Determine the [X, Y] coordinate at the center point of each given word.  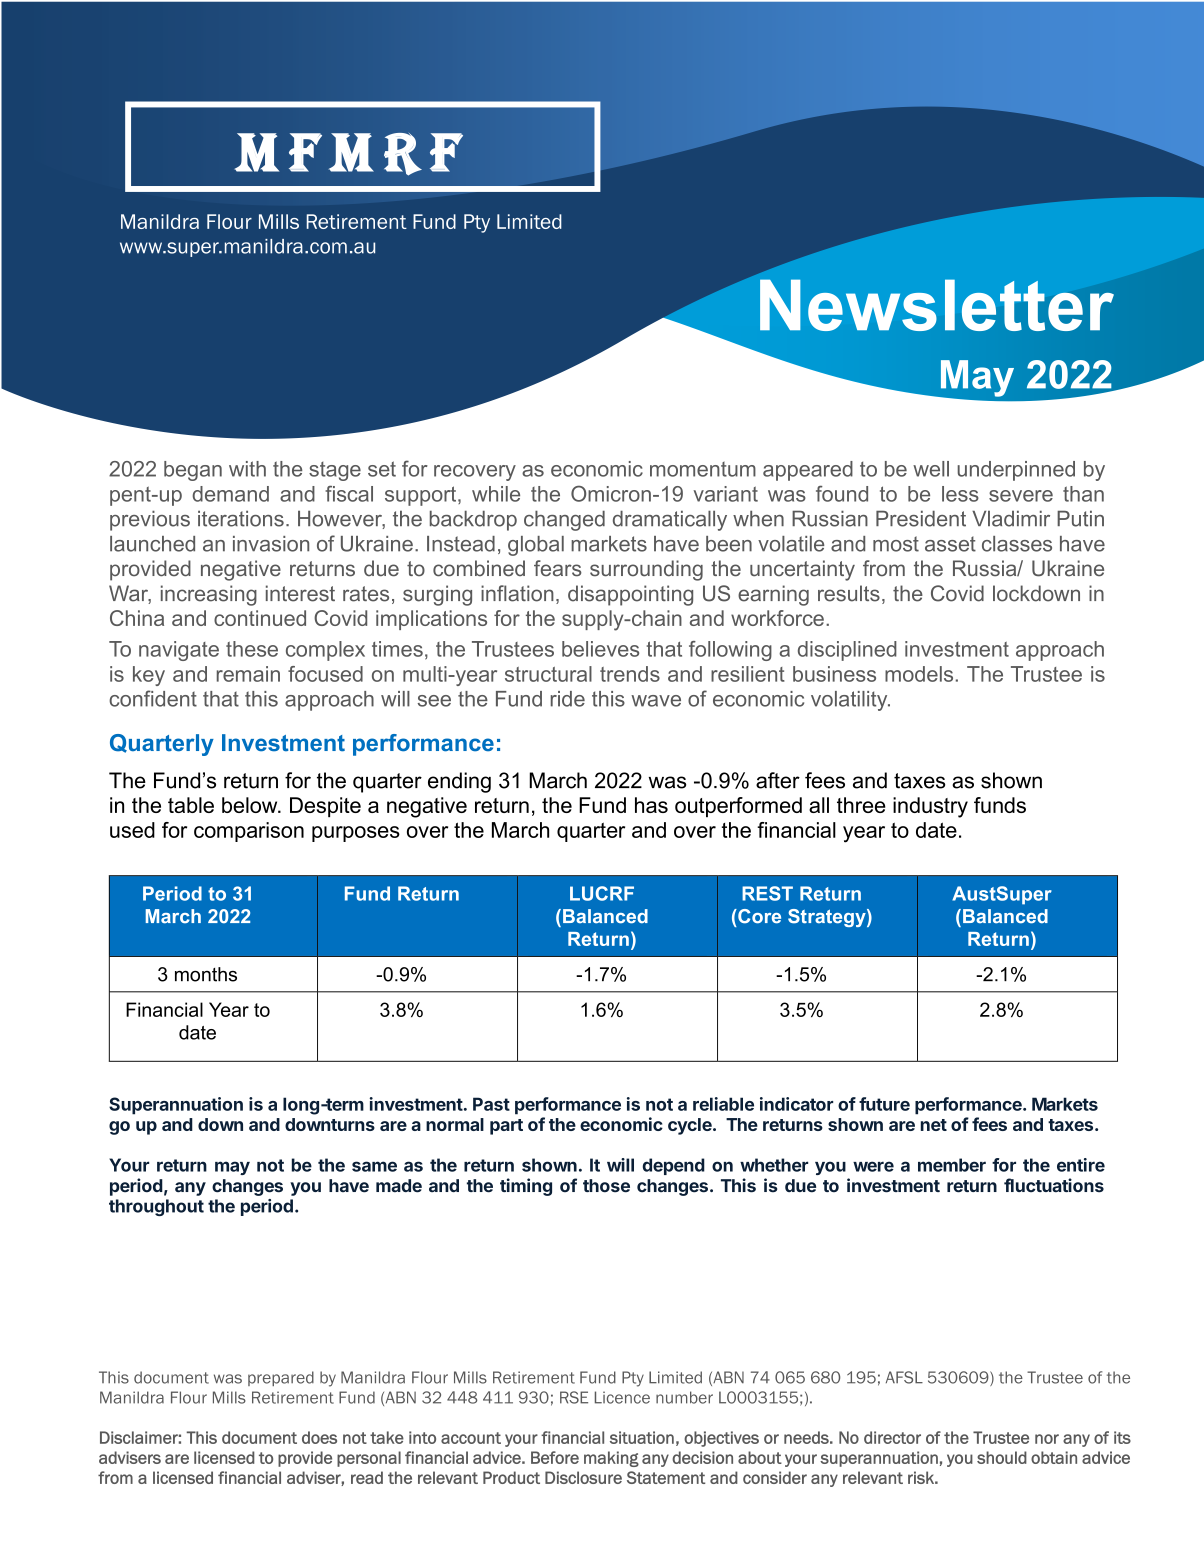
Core [758, 916]
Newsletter [937, 305]
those [606, 1186]
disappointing [630, 595]
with [247, 469]
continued [260, 618]
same [374, 1166]
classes [1017, 544]
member [952, 1165]
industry [930, 807]
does [319, 1437]
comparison [249, 832]
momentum [703, 469]
